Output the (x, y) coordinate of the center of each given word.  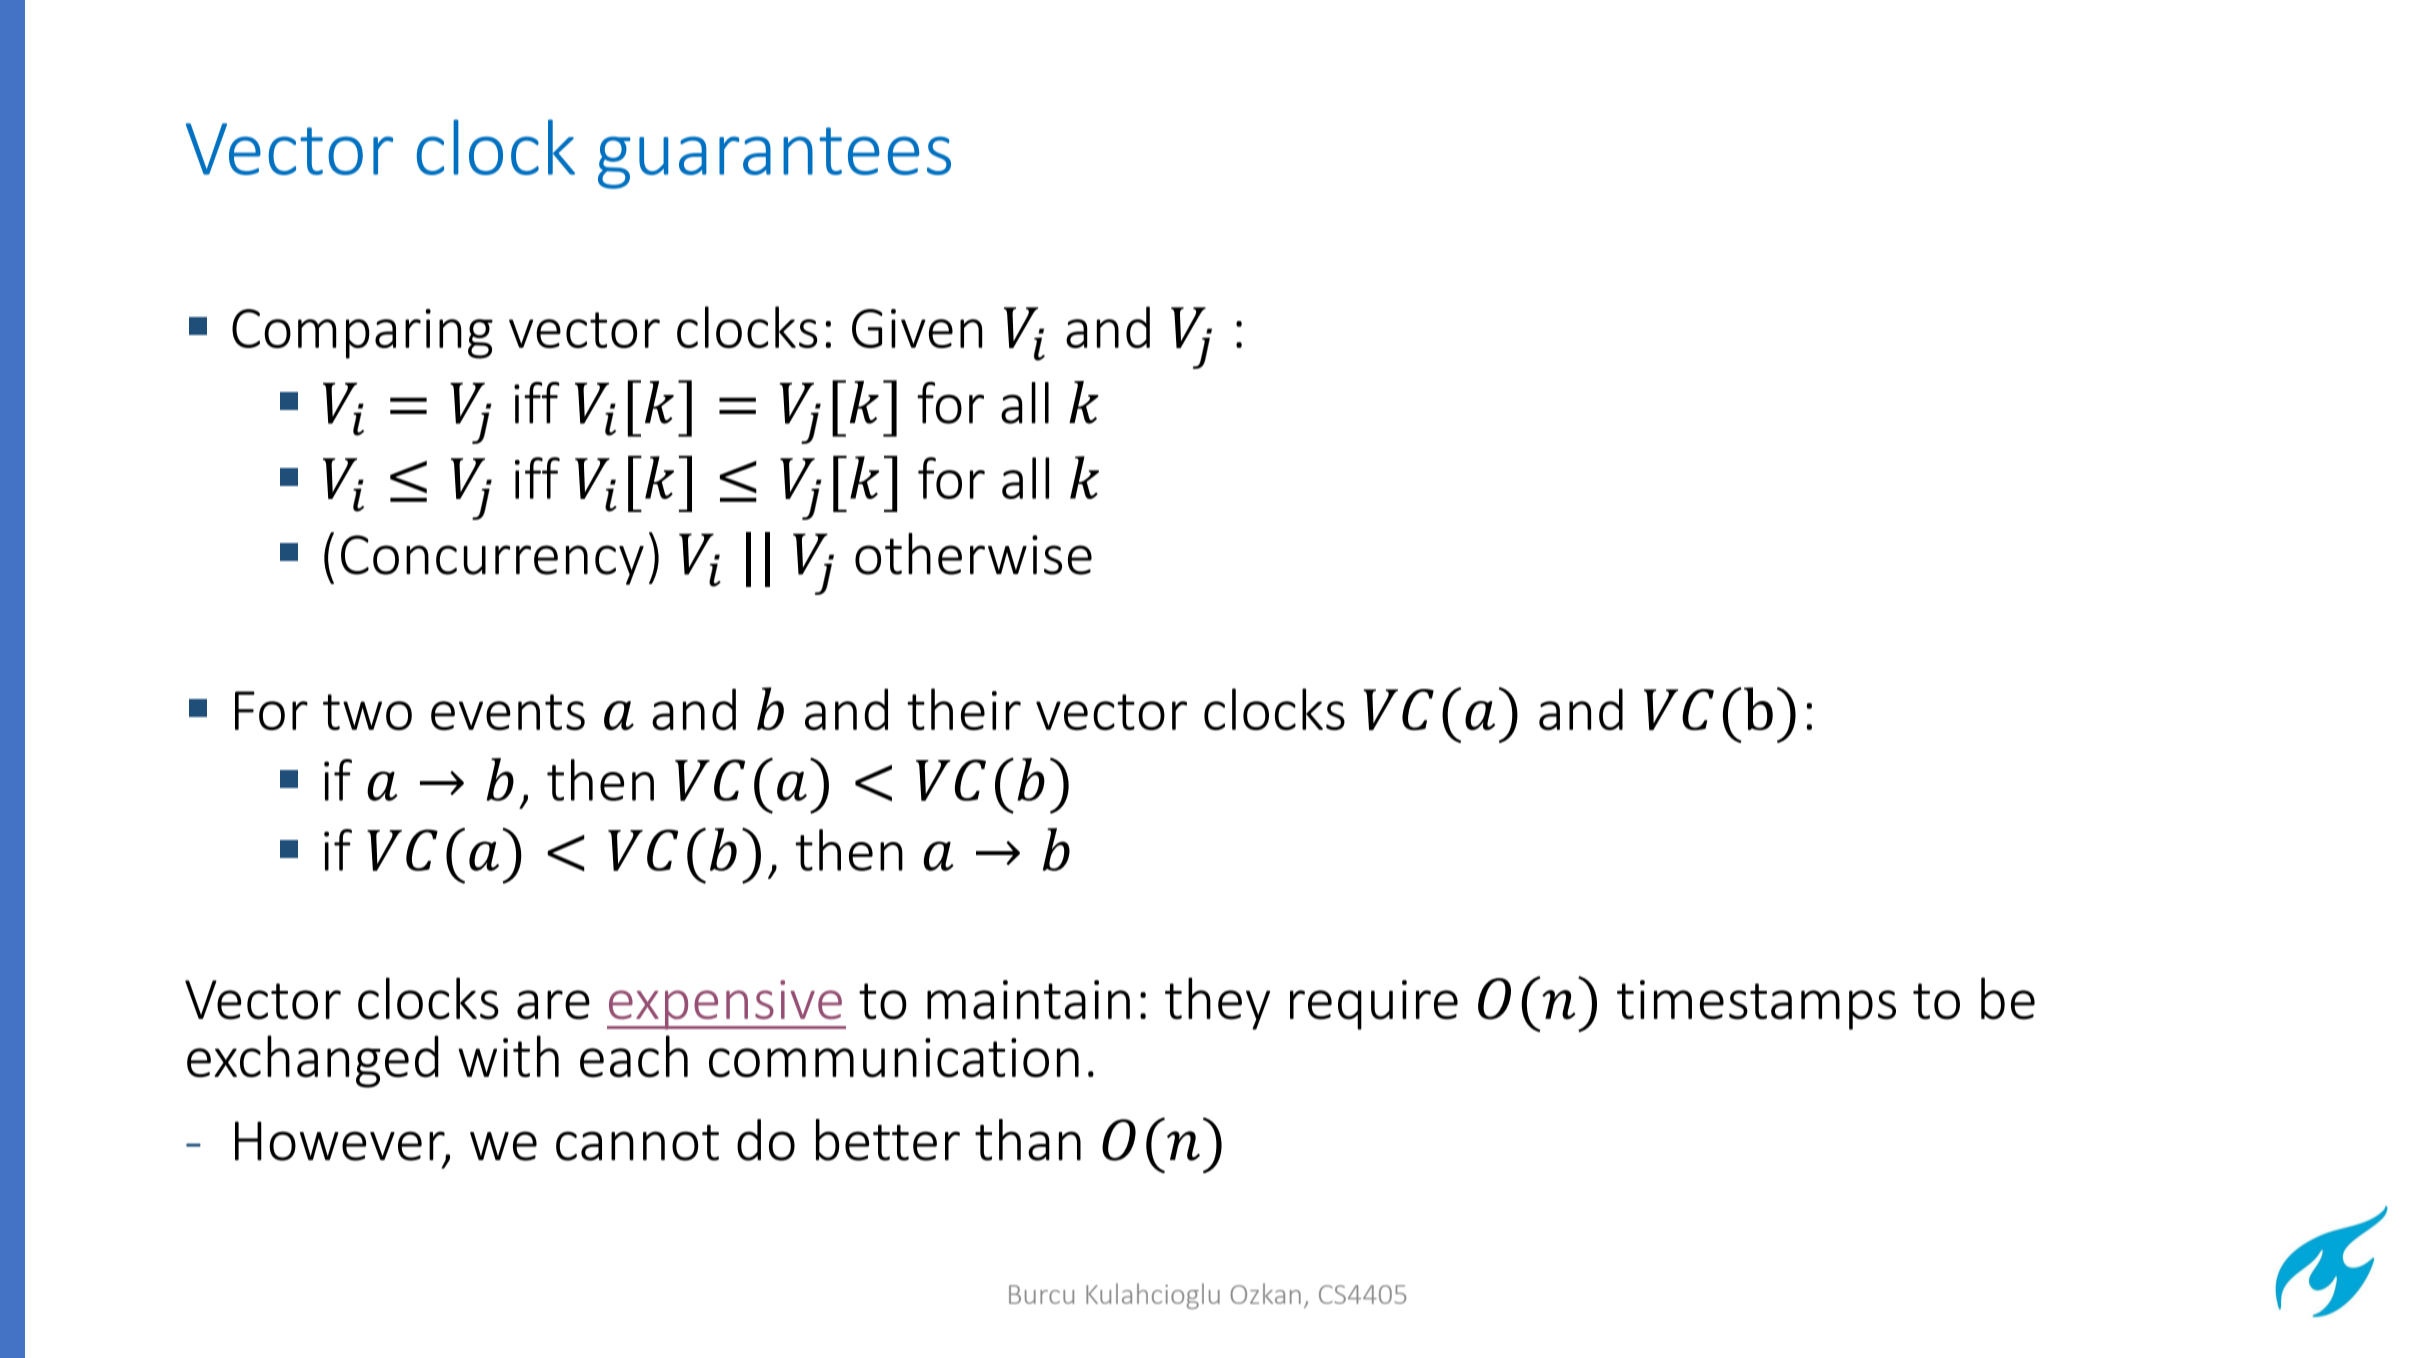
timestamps (1756, 1005)
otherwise (973, 554)
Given (917, 328)
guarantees (774, 158)
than (1028, 1140)
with (508, 1056)
